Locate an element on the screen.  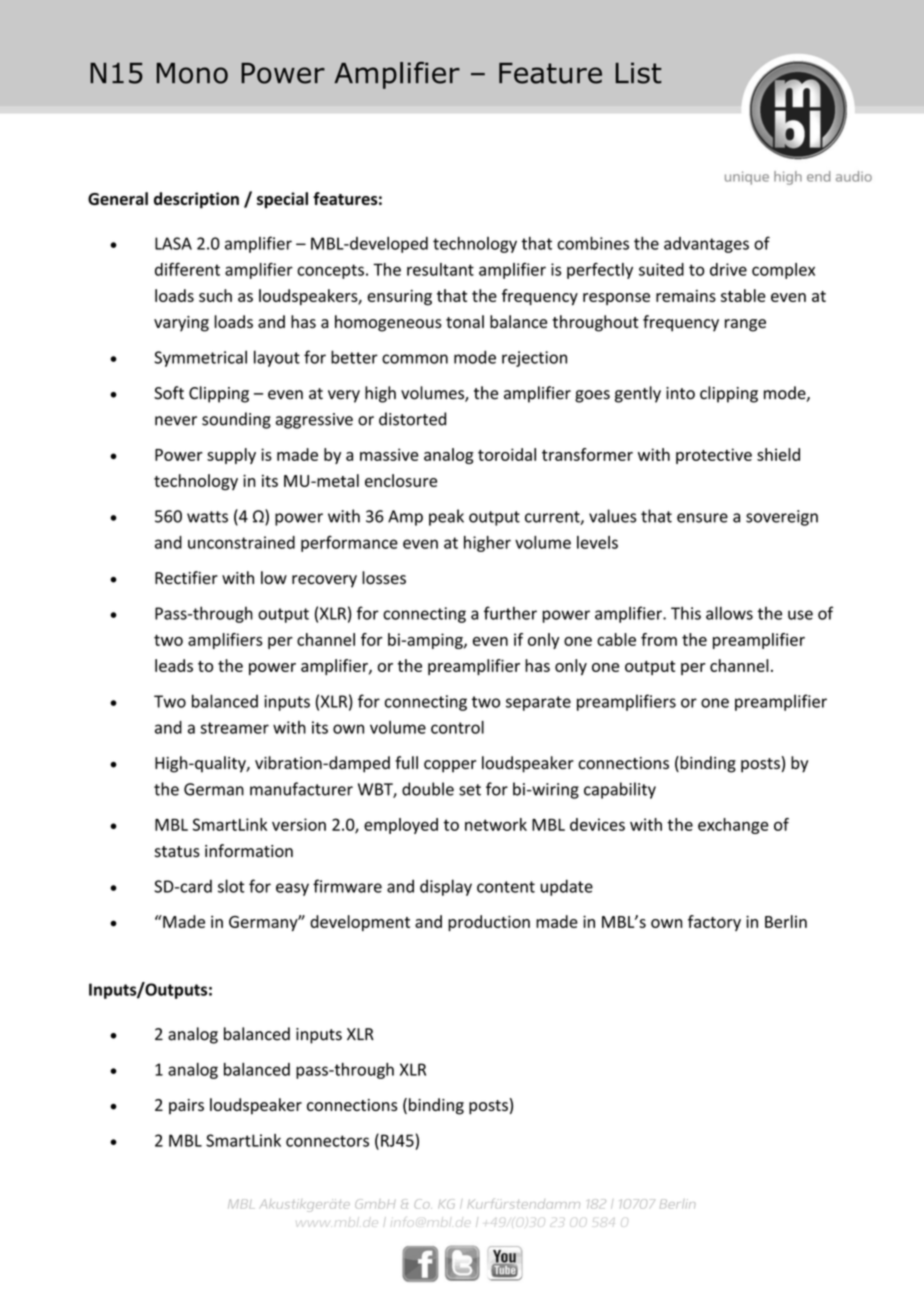
pairs is located at coordinates (186, 1107).
